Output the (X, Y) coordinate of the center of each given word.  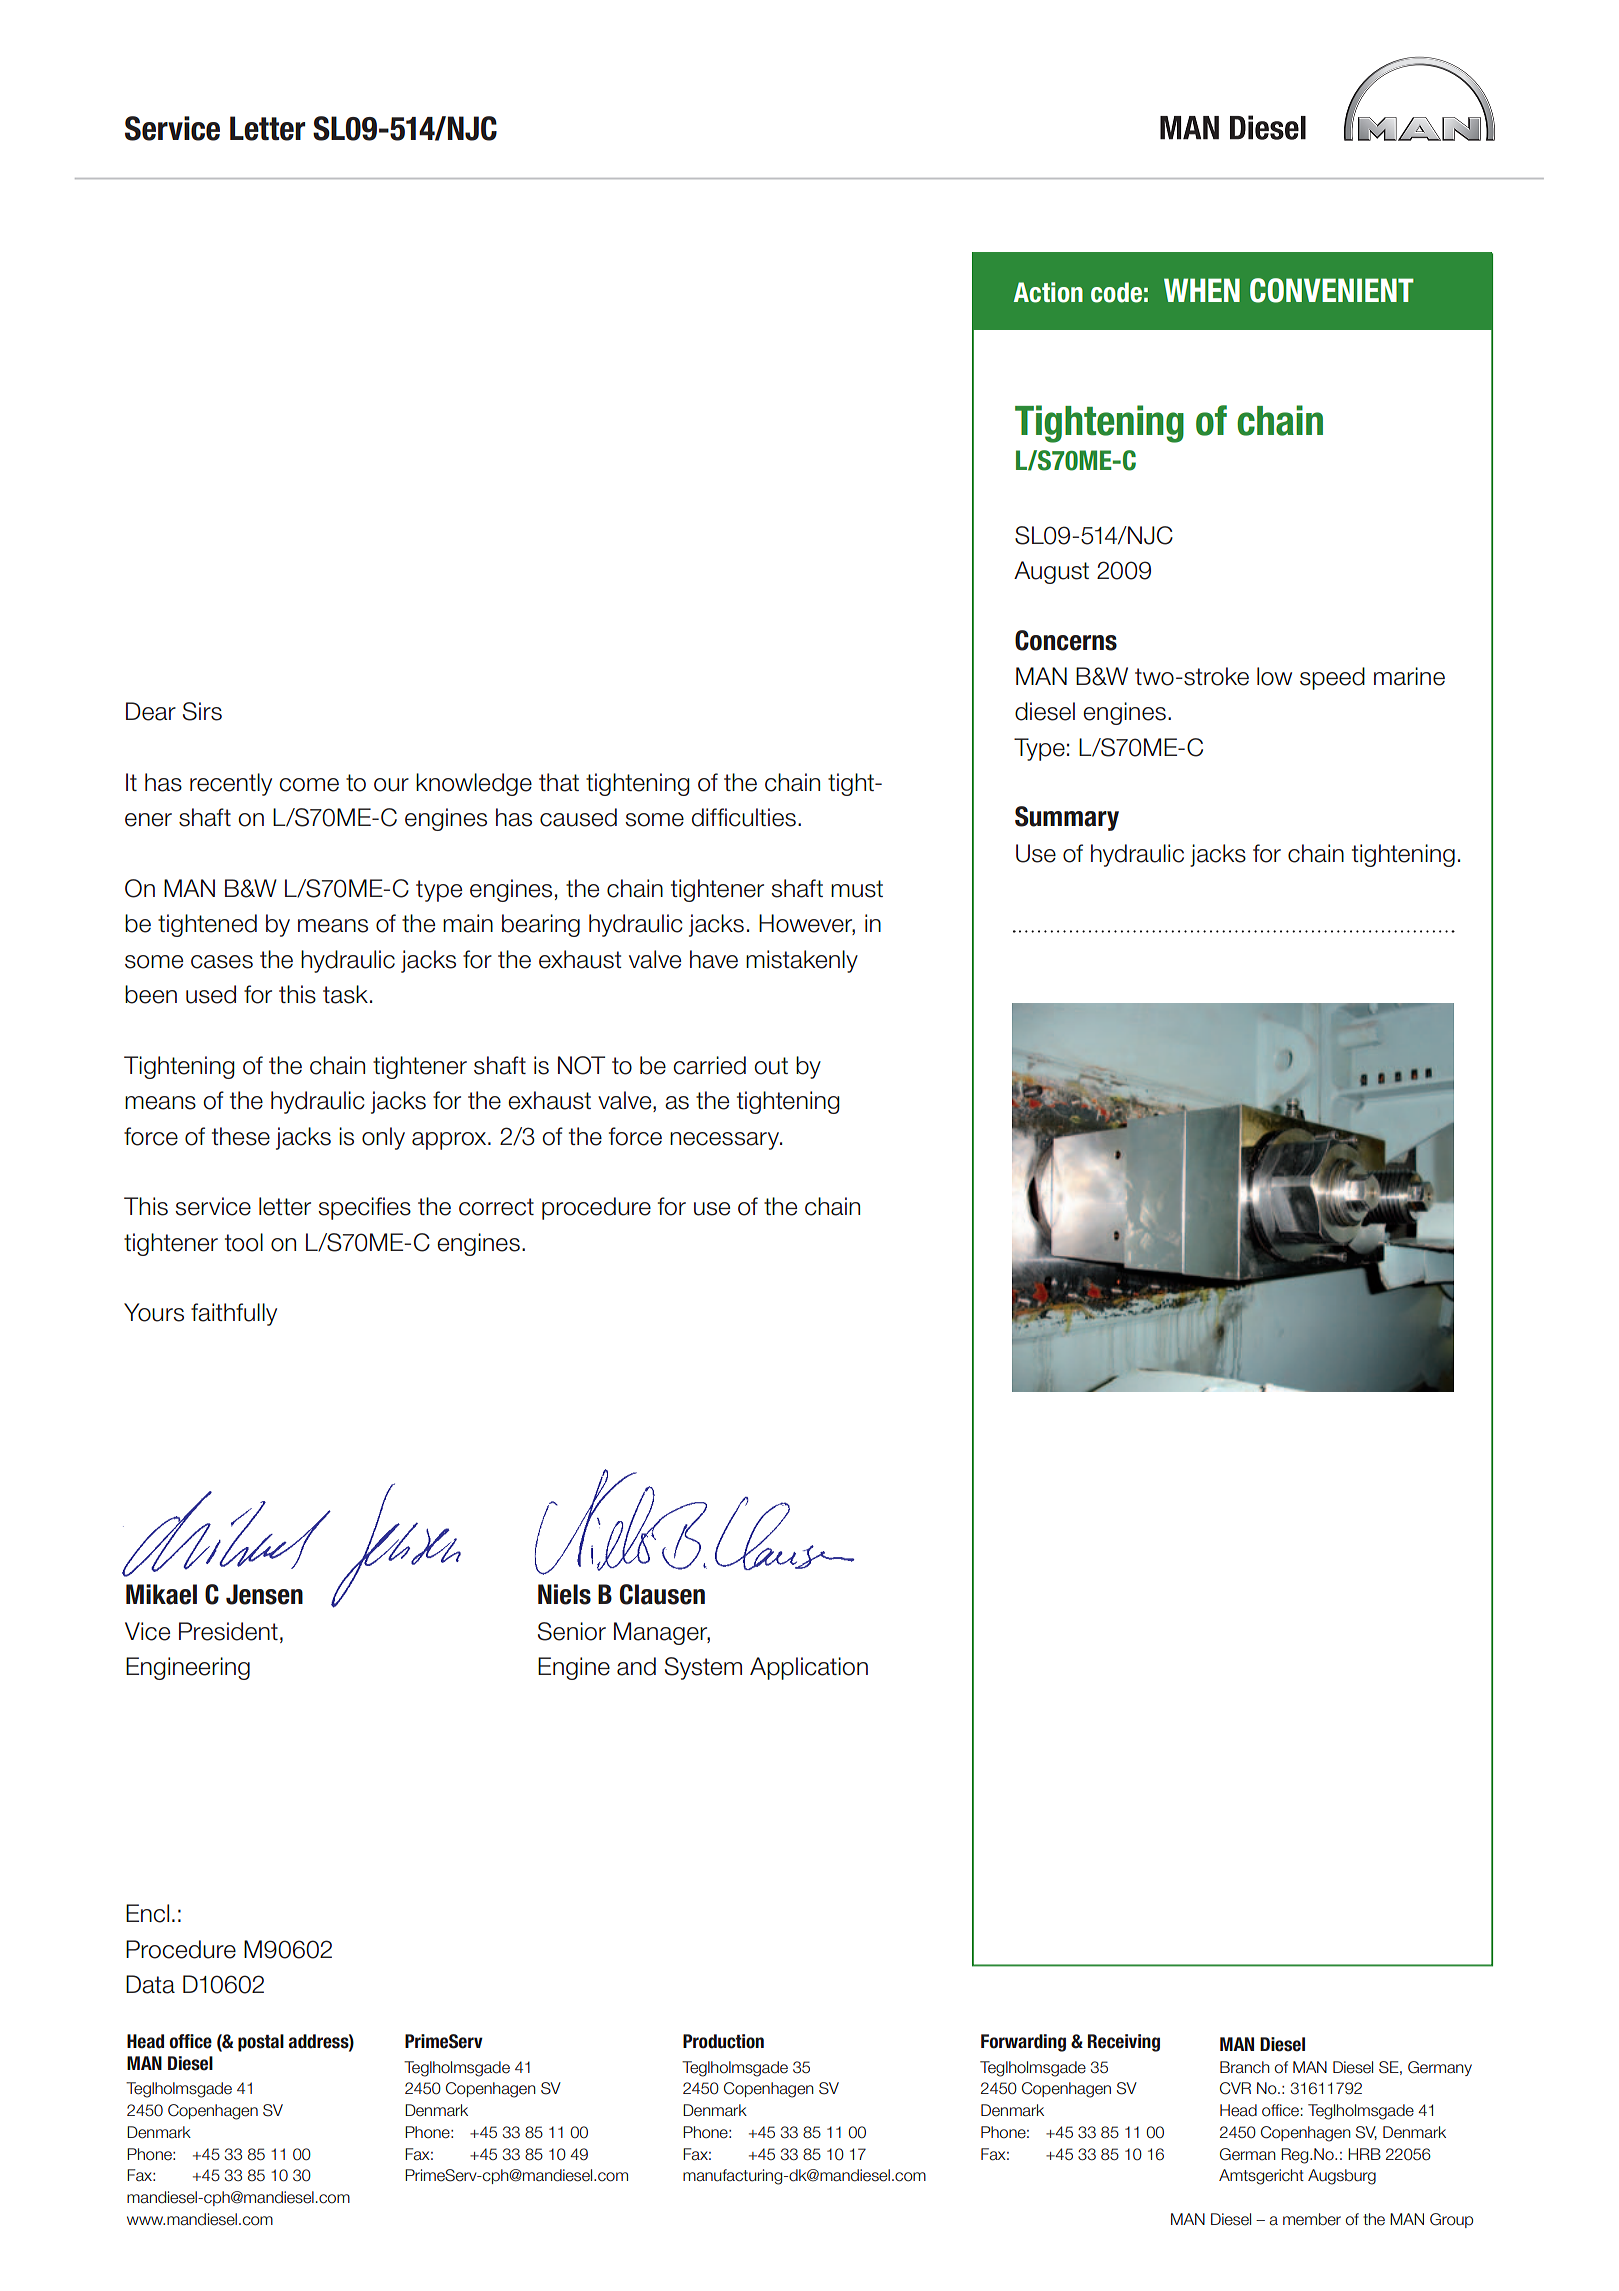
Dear (151, 711)
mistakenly (802, 961)
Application (809, 1668)
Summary (1067, 818)
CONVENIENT (1332, 290)
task (345, 994)
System (703, 1668)
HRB (1364, 2154)
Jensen (264, 1594)
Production (723, 2041)
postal (261, 2043)
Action (1048, 292)
